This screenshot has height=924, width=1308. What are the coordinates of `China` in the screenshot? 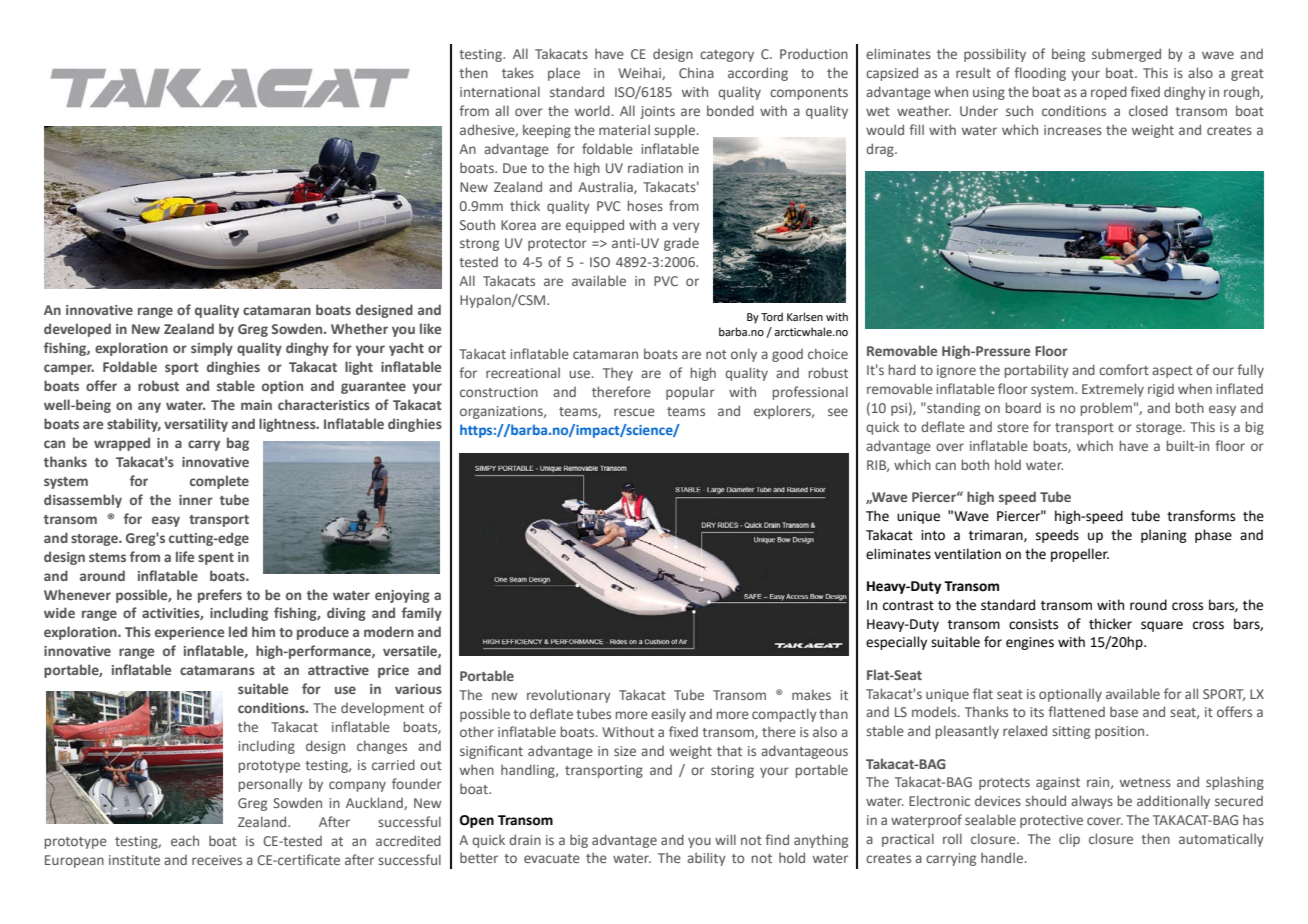 It's located at (696, 72).
